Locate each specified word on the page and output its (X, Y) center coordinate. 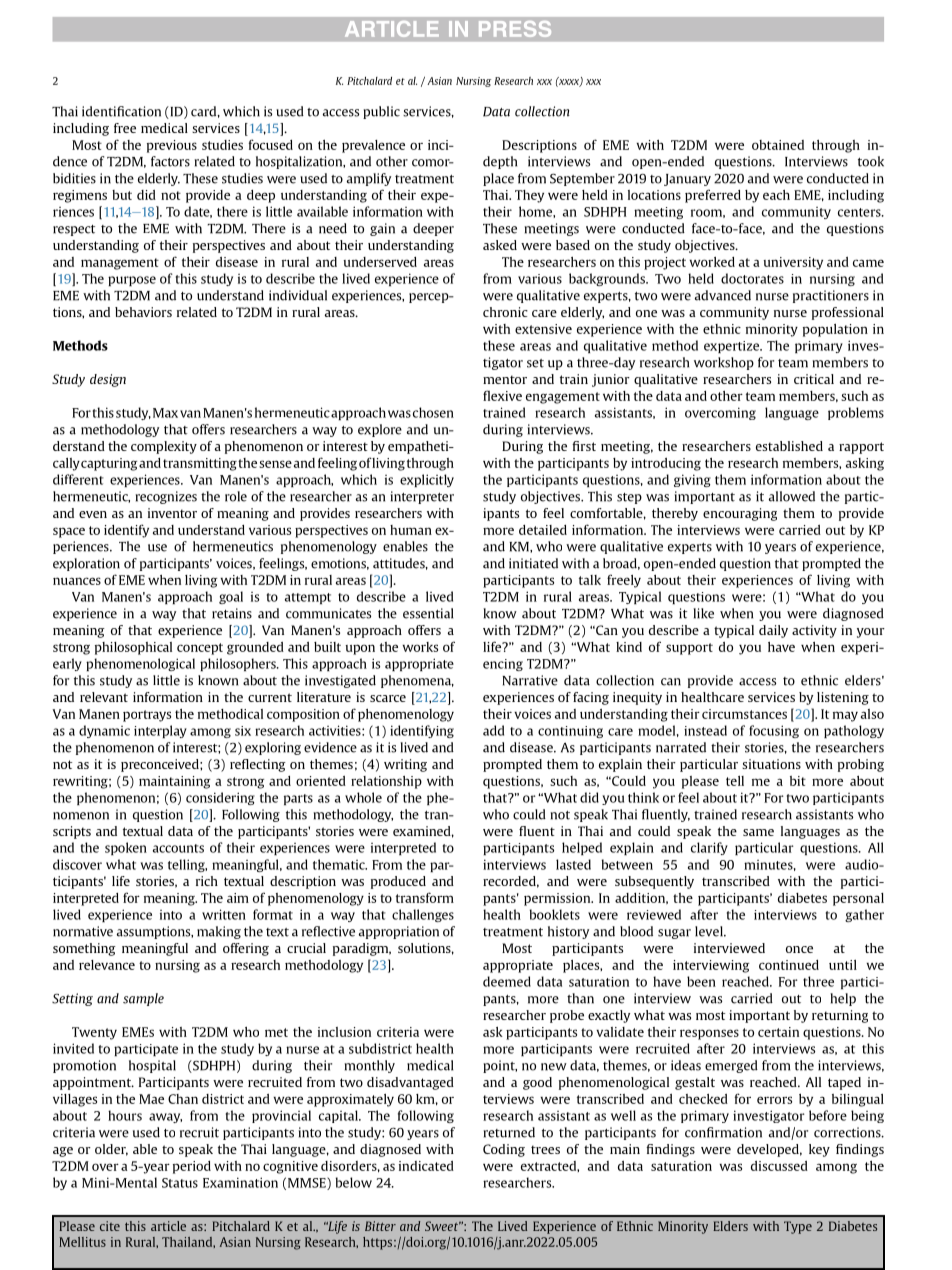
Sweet (443, 1226)
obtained (778, 145)
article (168, 1226)
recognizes (166, 497)
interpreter (422, 497)
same (758, 832)
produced (398, 882)
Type (798, 1227)
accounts (178, 848)
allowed (792, 496)
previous (172, 146)
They (529, 196)
